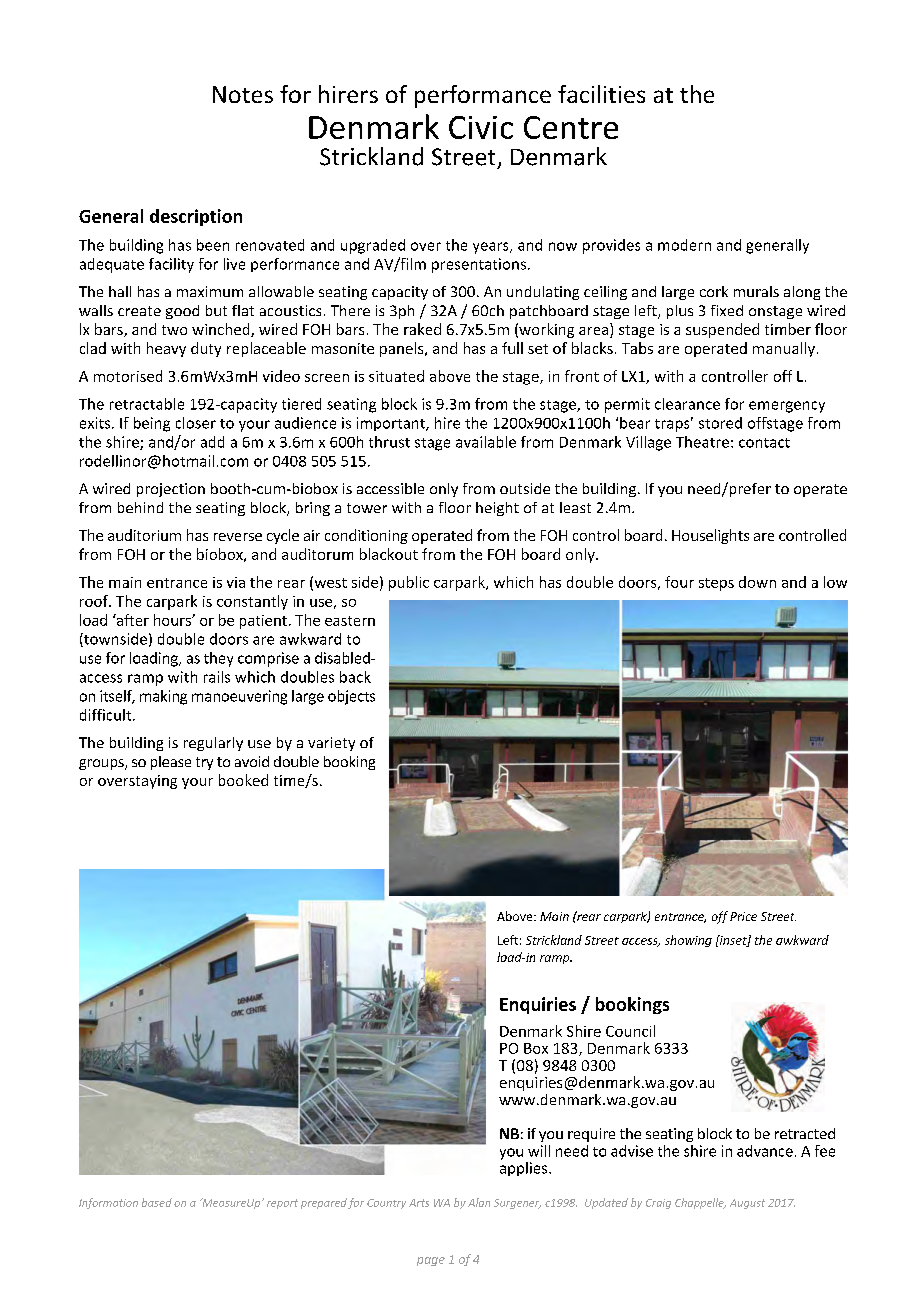 The width and height of the page is (924, 1307). Describe the element at coordinates (601, 94) in the page. I see `facilities` at that location.
